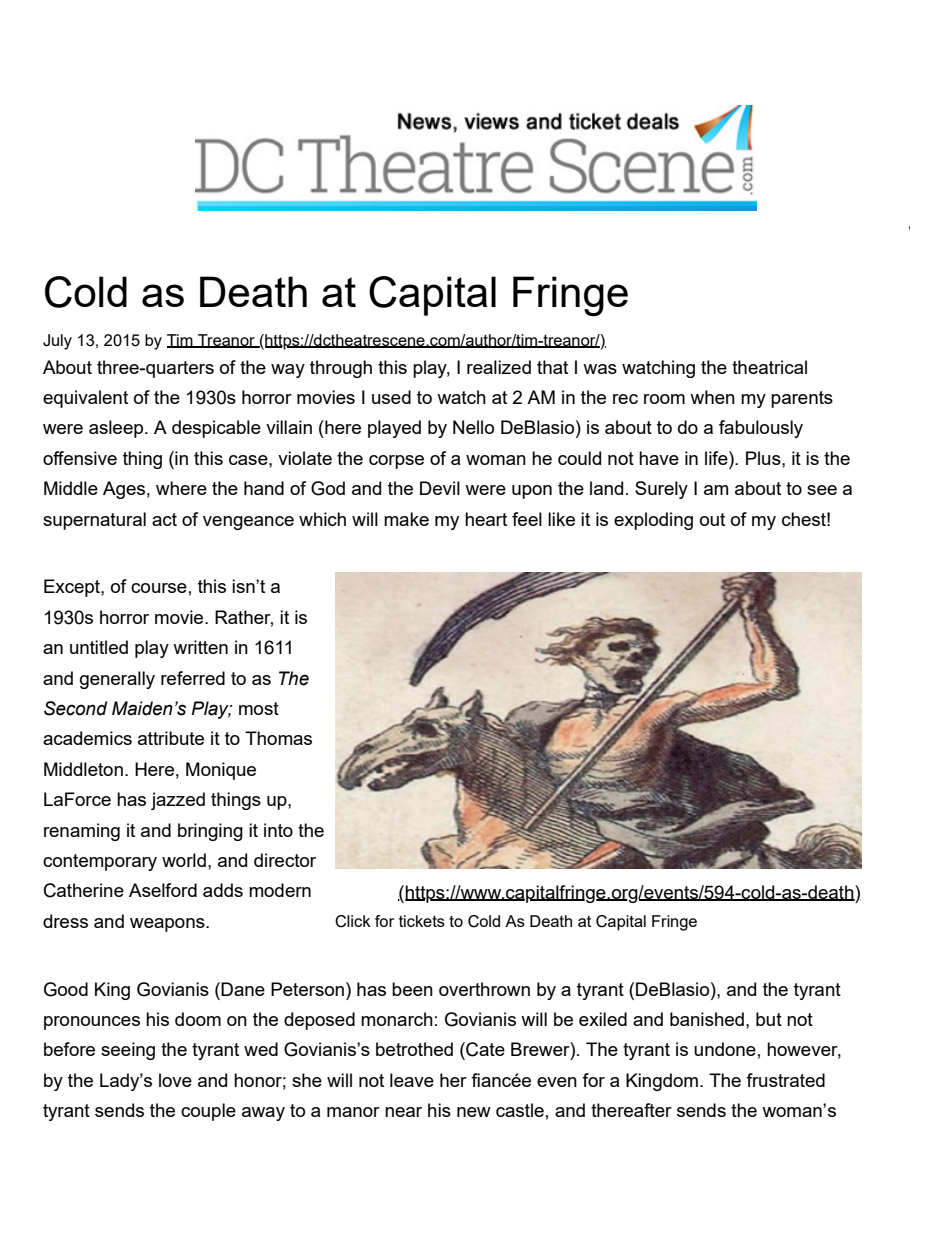  Describe the element at coordinates (171, 738) in the document. I see `attribute` at that location.
